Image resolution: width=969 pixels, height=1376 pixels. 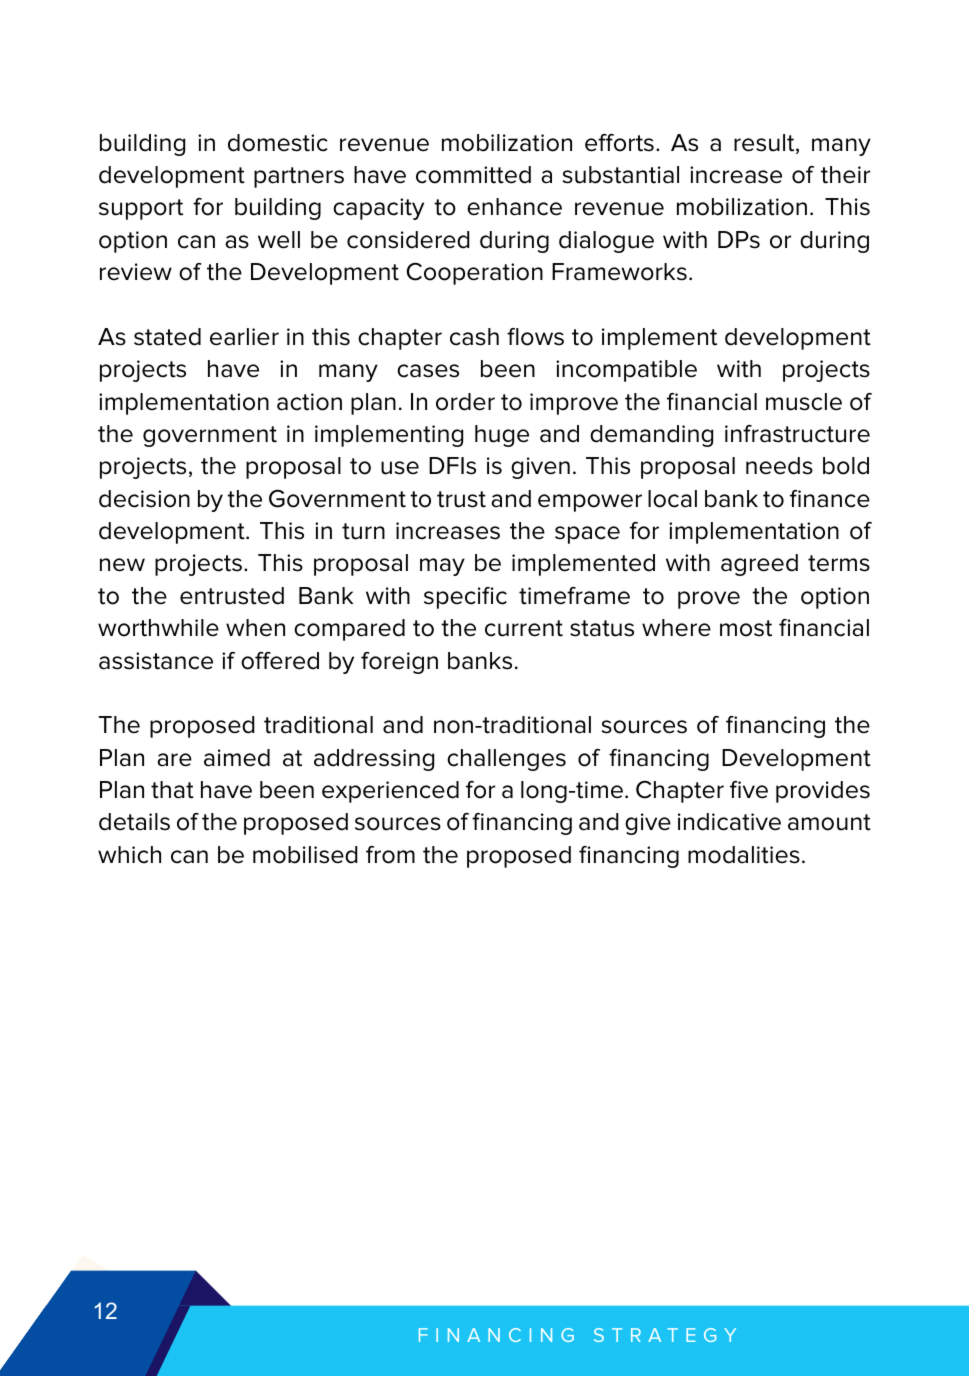 I want to click on result, so click(x=765, y=144).
